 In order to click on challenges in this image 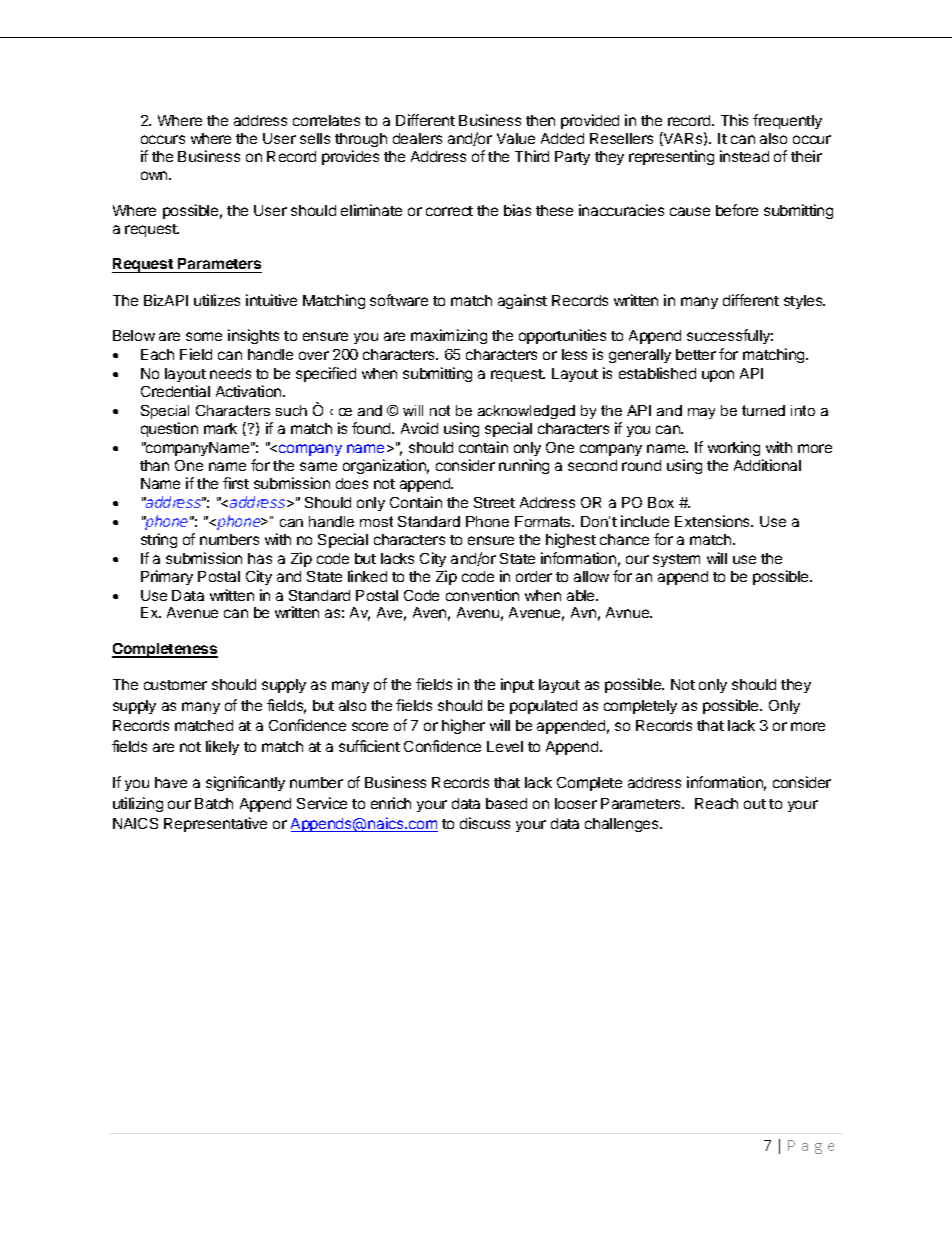, I will do `click(623, 825)`.
